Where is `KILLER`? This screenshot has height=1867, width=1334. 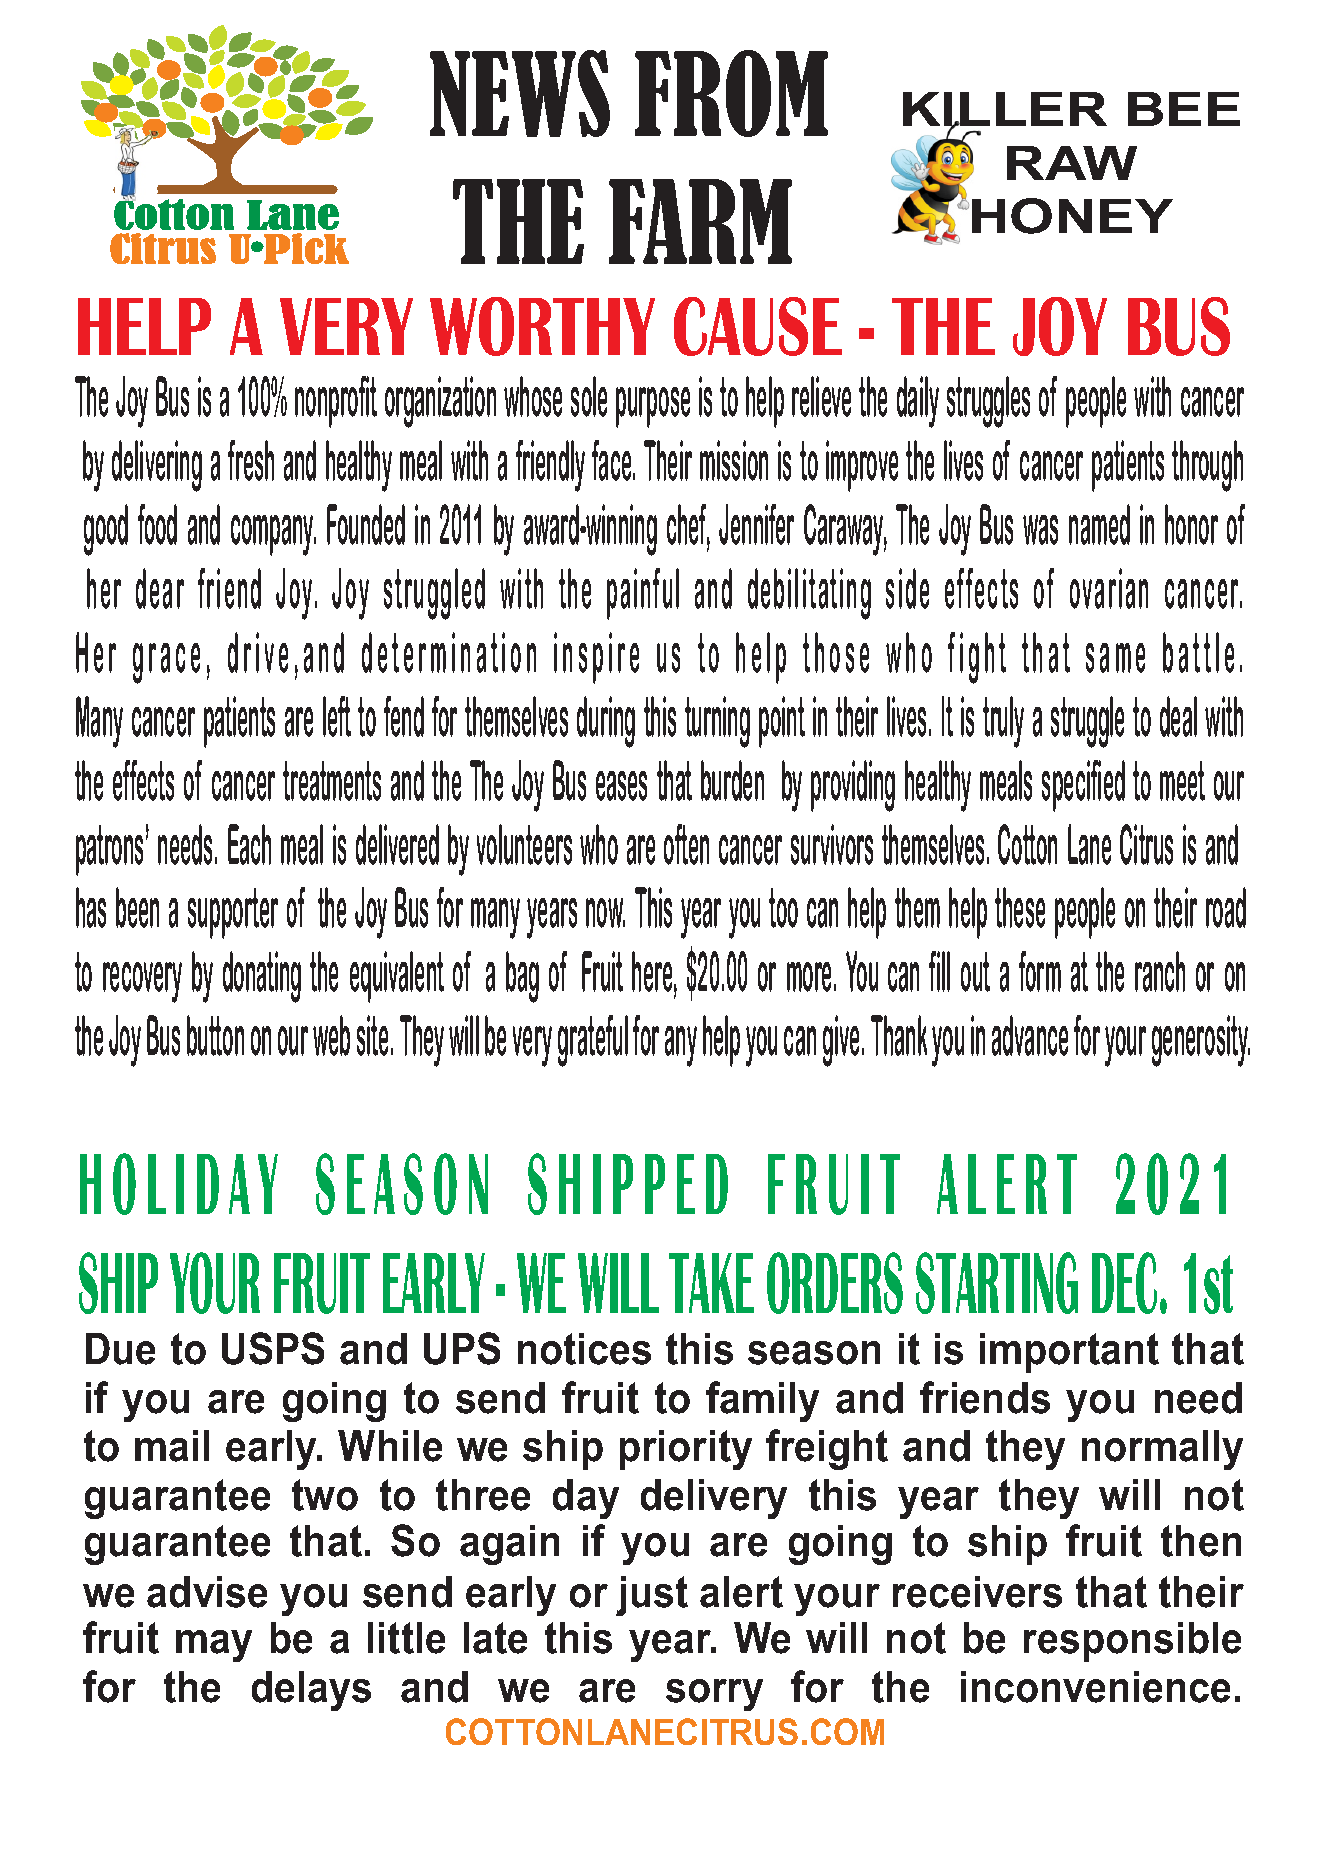
KILLER is located at coordinates (1005, 110).
